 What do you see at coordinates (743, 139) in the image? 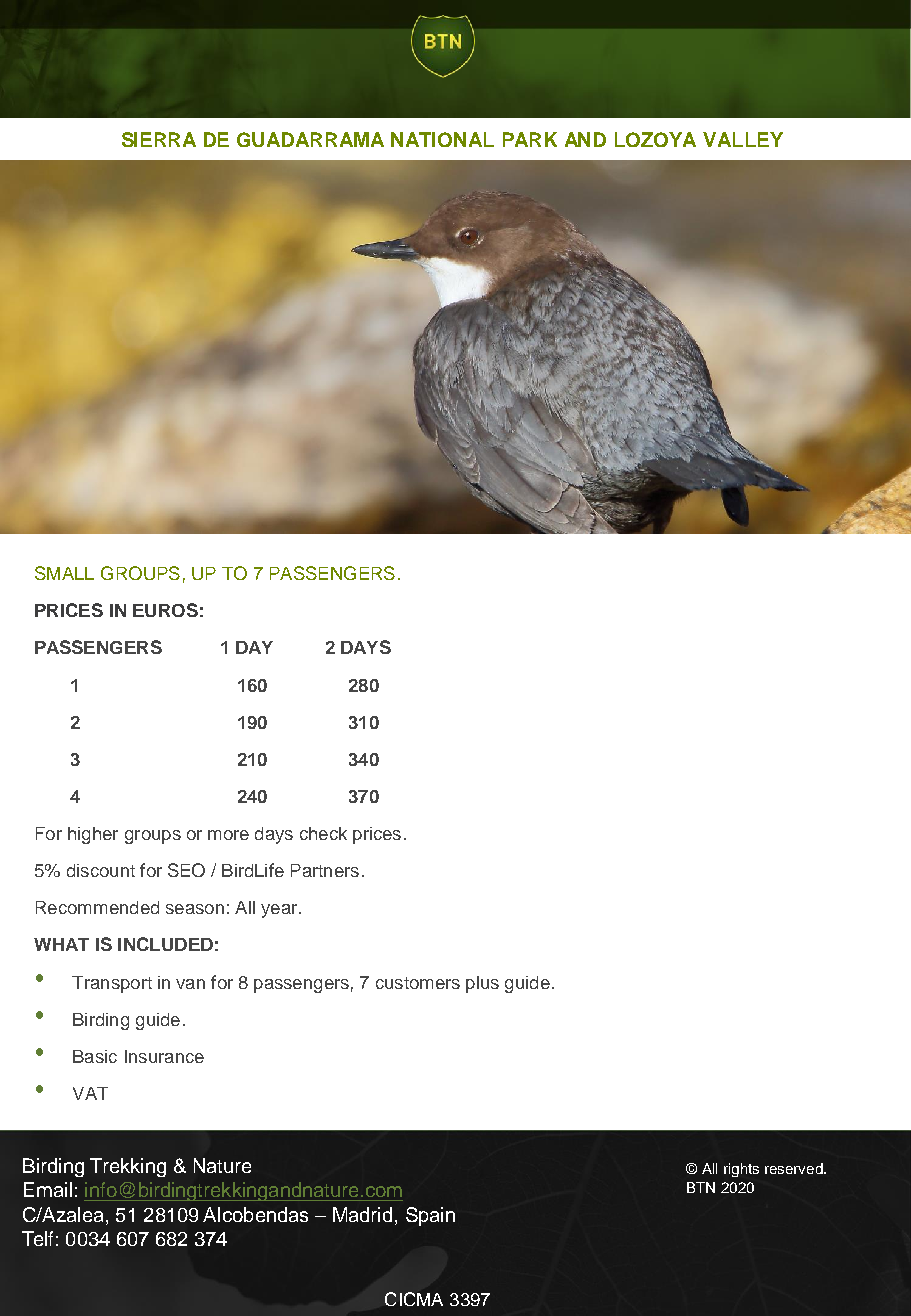
I see `VALLEY` at bounding box center [743, 139].
